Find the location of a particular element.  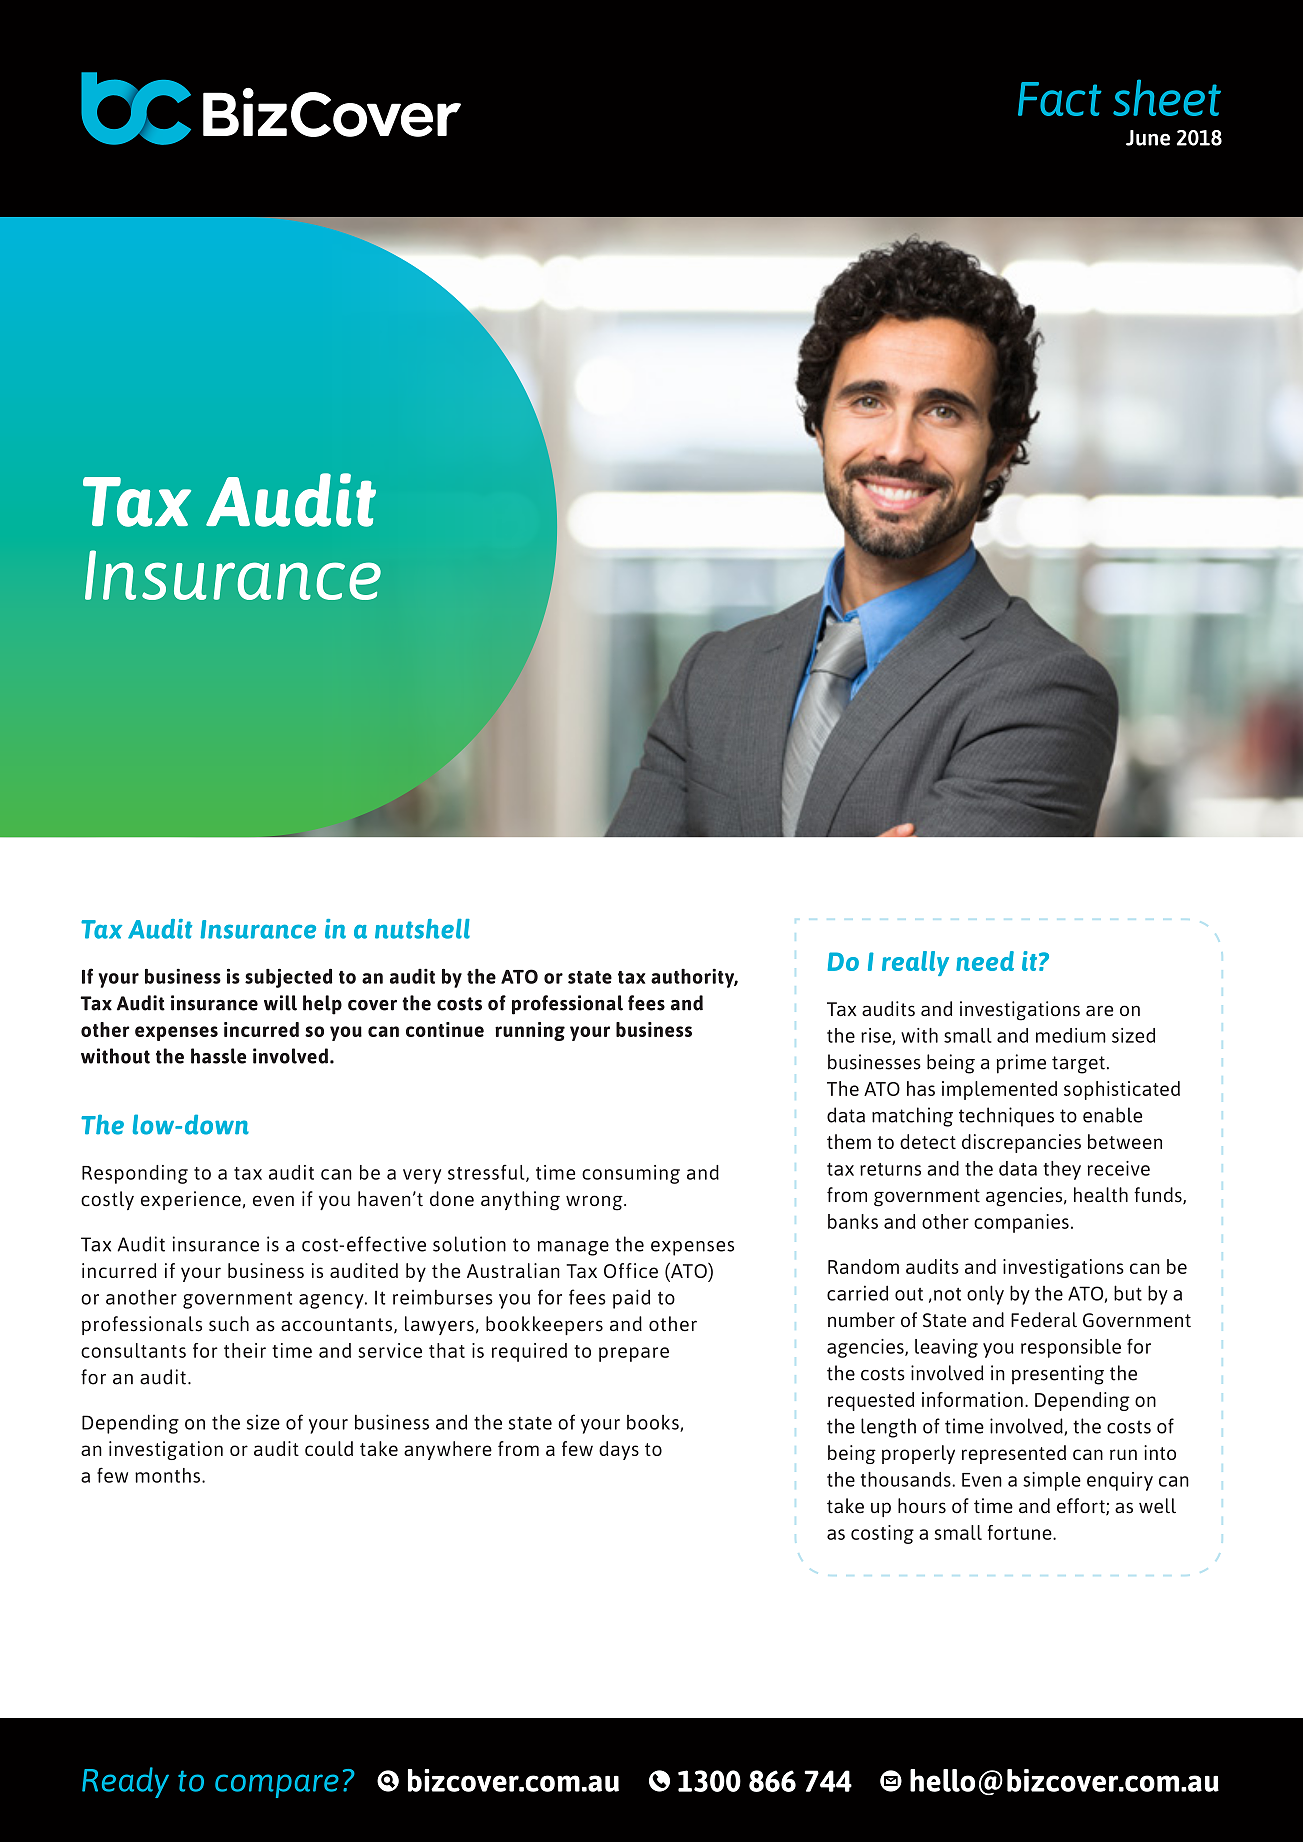

compare is located at coordinates (277, 1786).
